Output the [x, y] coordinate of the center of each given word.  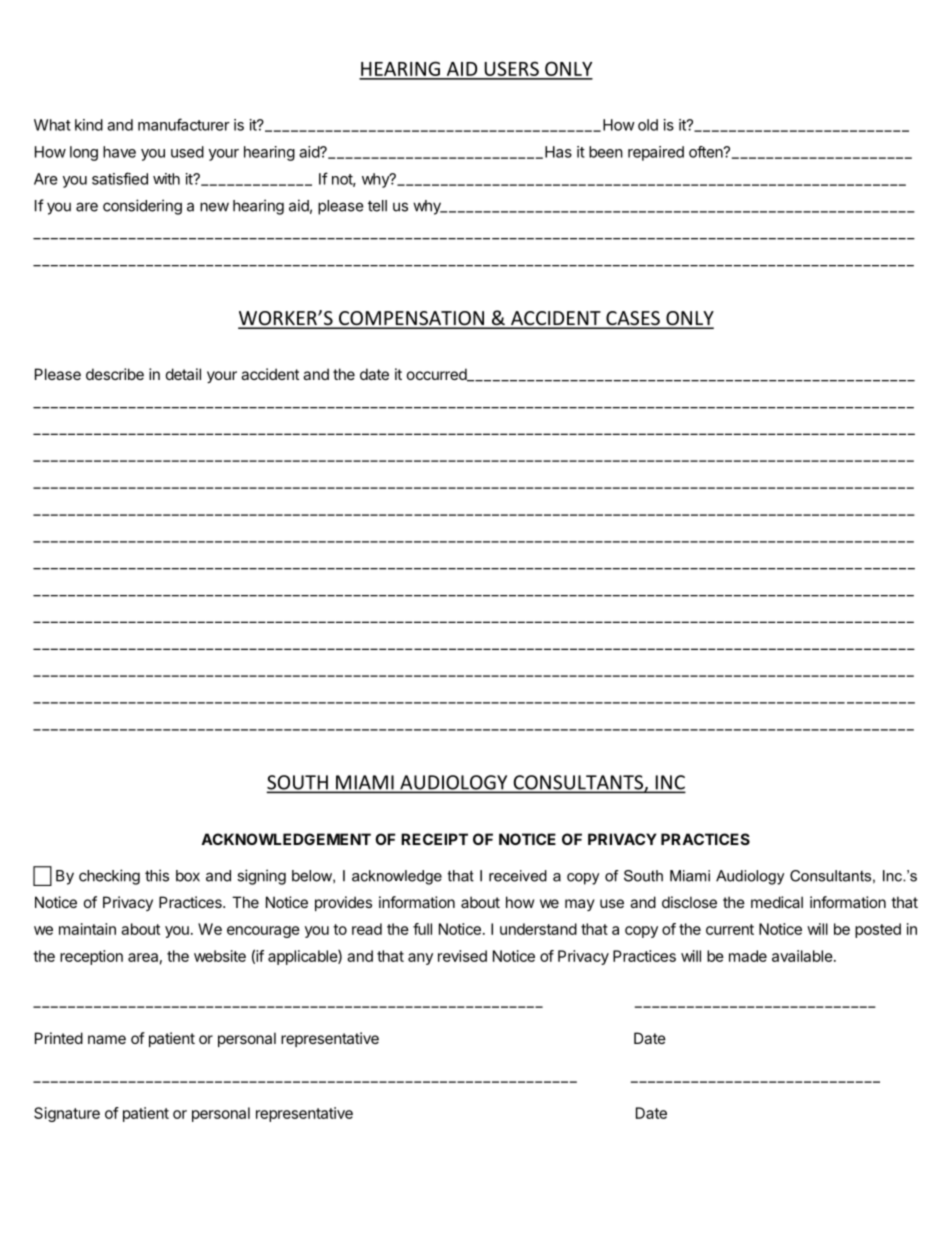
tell [377, 206]
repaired [656, 153]
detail [183, 374]
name [107, 1039]
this [157, 875]
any [420, 959]
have [119, 152]
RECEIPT [434, 839]
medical [777, 902]
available [802, 956]
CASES [633, 319]
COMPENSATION [412, 319]
